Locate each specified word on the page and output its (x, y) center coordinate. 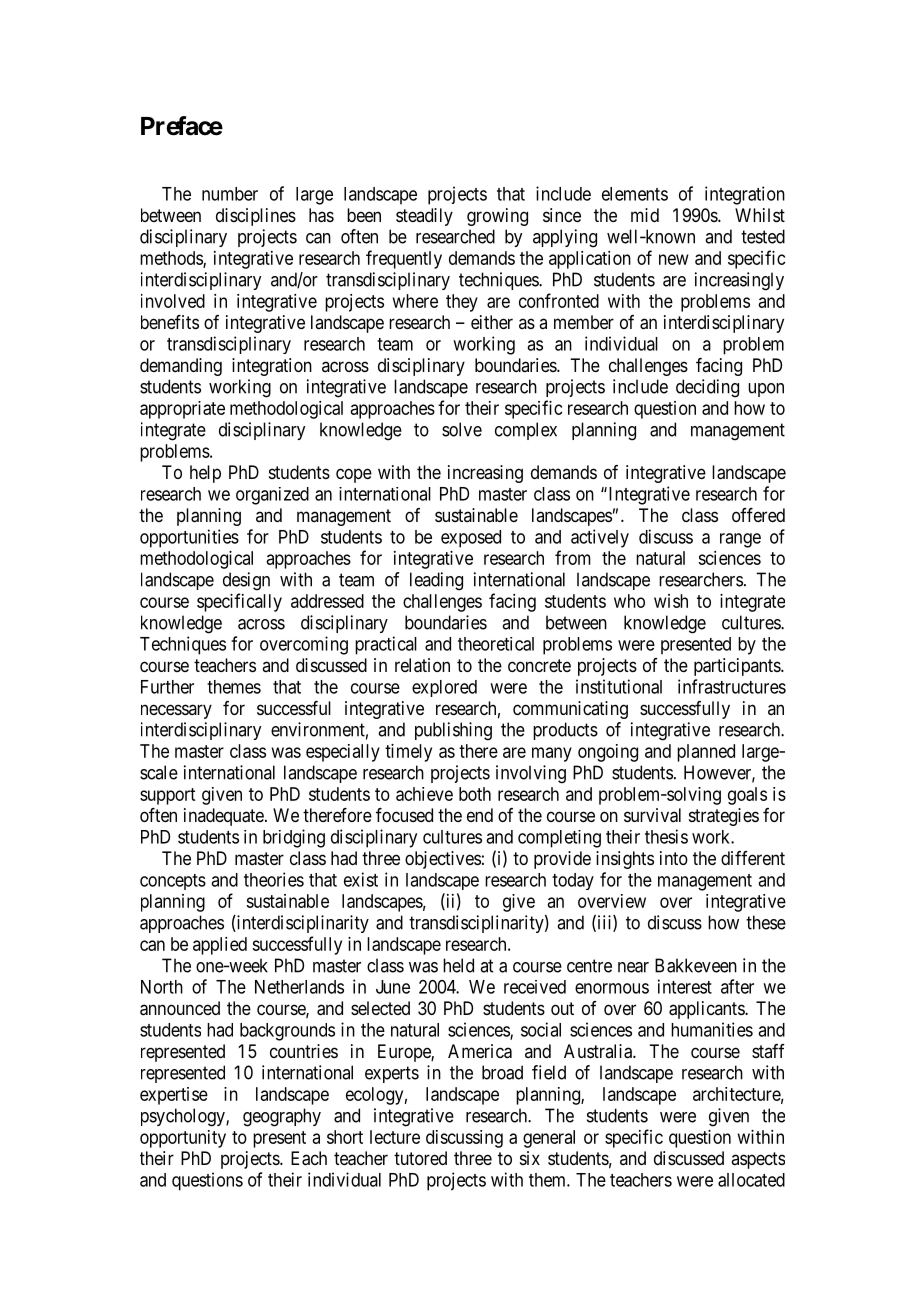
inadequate (224, 817)
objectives (443, 860)
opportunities (189, 538)
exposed (471, 539)
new (674, 259)
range (740, 540)
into (674, 858)
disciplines (256, 217)
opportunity (183, 1139)
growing (497, 217)
